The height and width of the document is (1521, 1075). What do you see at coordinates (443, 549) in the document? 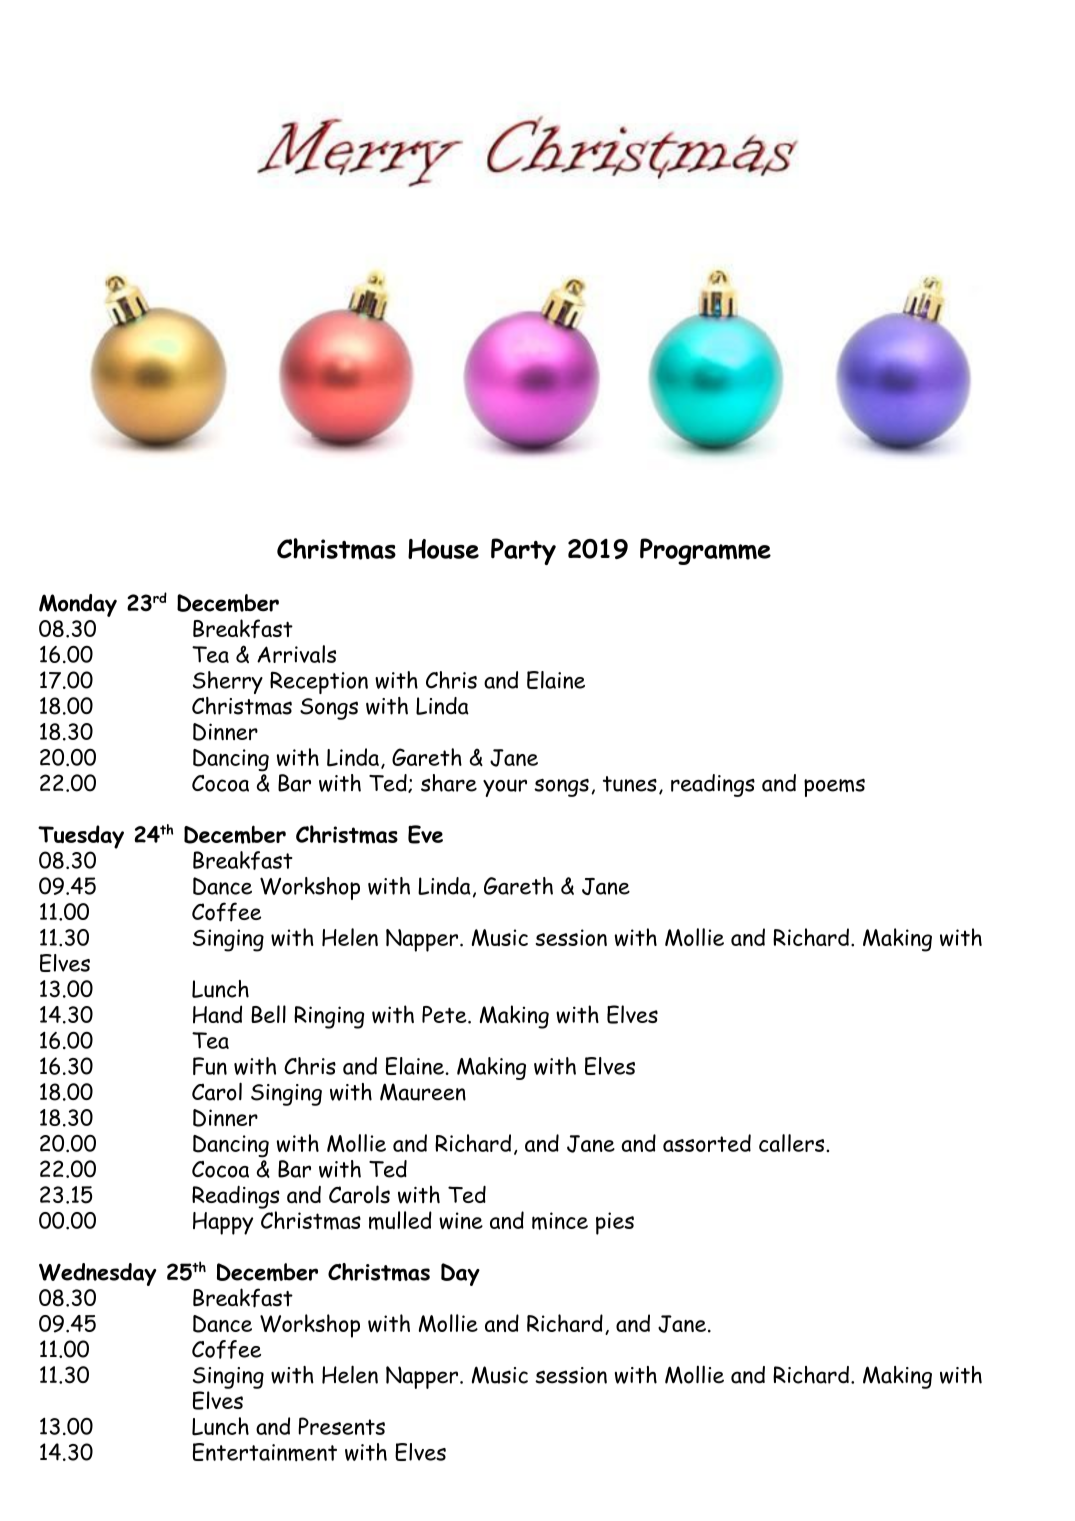
I see `House` at bounding box center [443, 549].
